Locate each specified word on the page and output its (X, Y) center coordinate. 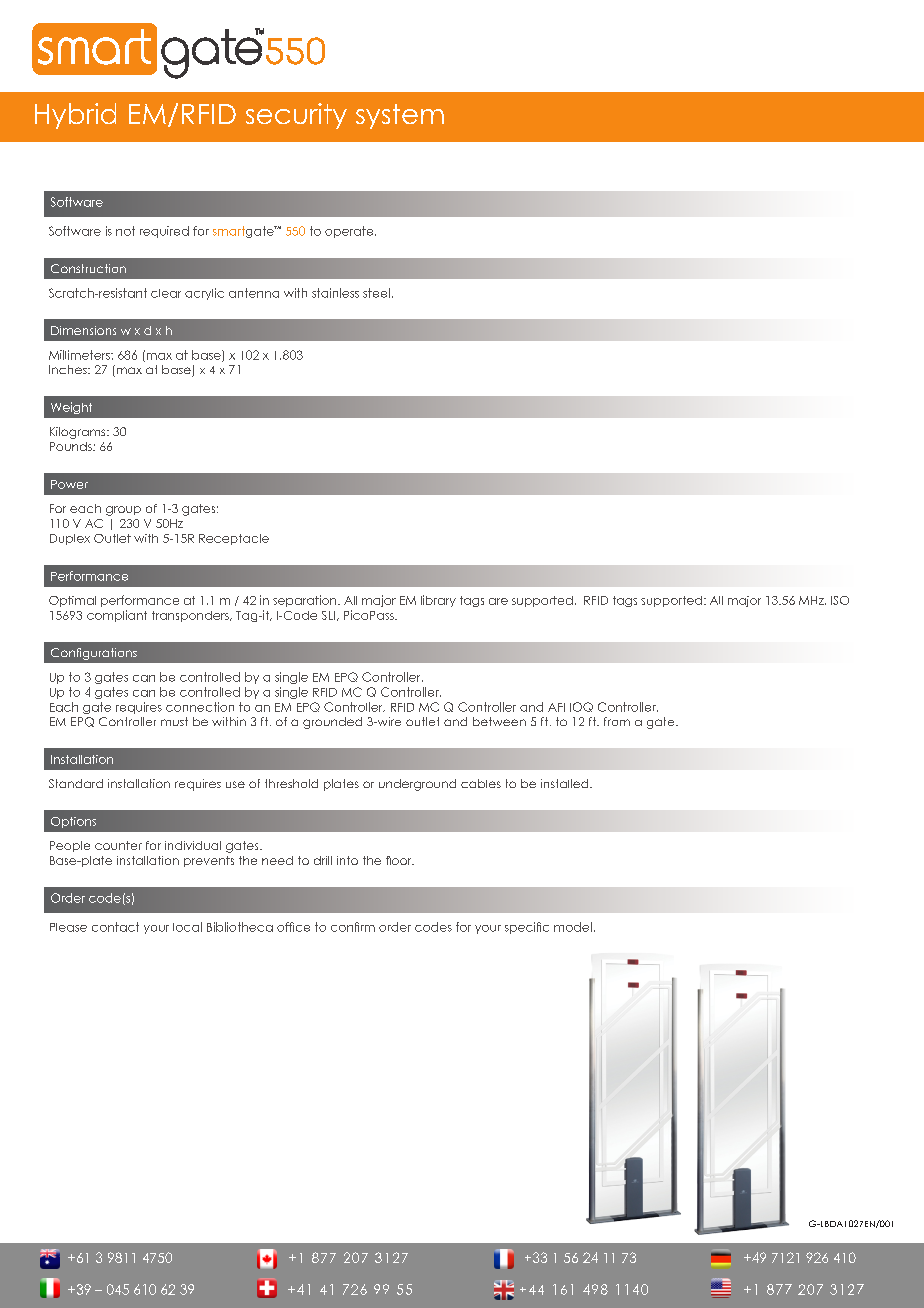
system (400, 116)
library (438, 601)
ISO (840, 600)
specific (527, 928)
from (617, 721)
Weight (71, 408)
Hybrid (75, 116)
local (187, 927)
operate (350, 232)
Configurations (94, 654)
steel (376, 293)
